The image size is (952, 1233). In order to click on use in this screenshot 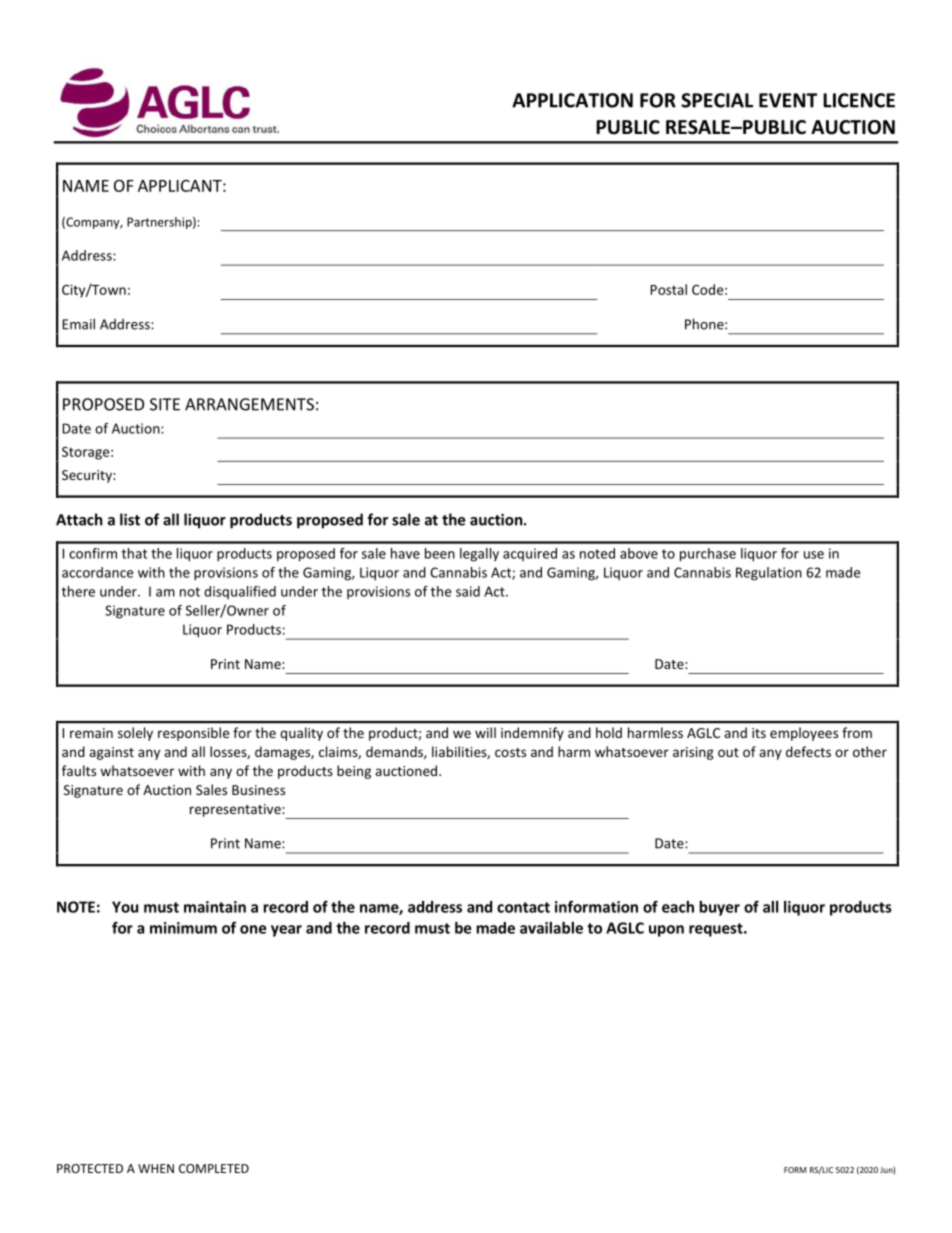, I will do `click(814, 555)`.
